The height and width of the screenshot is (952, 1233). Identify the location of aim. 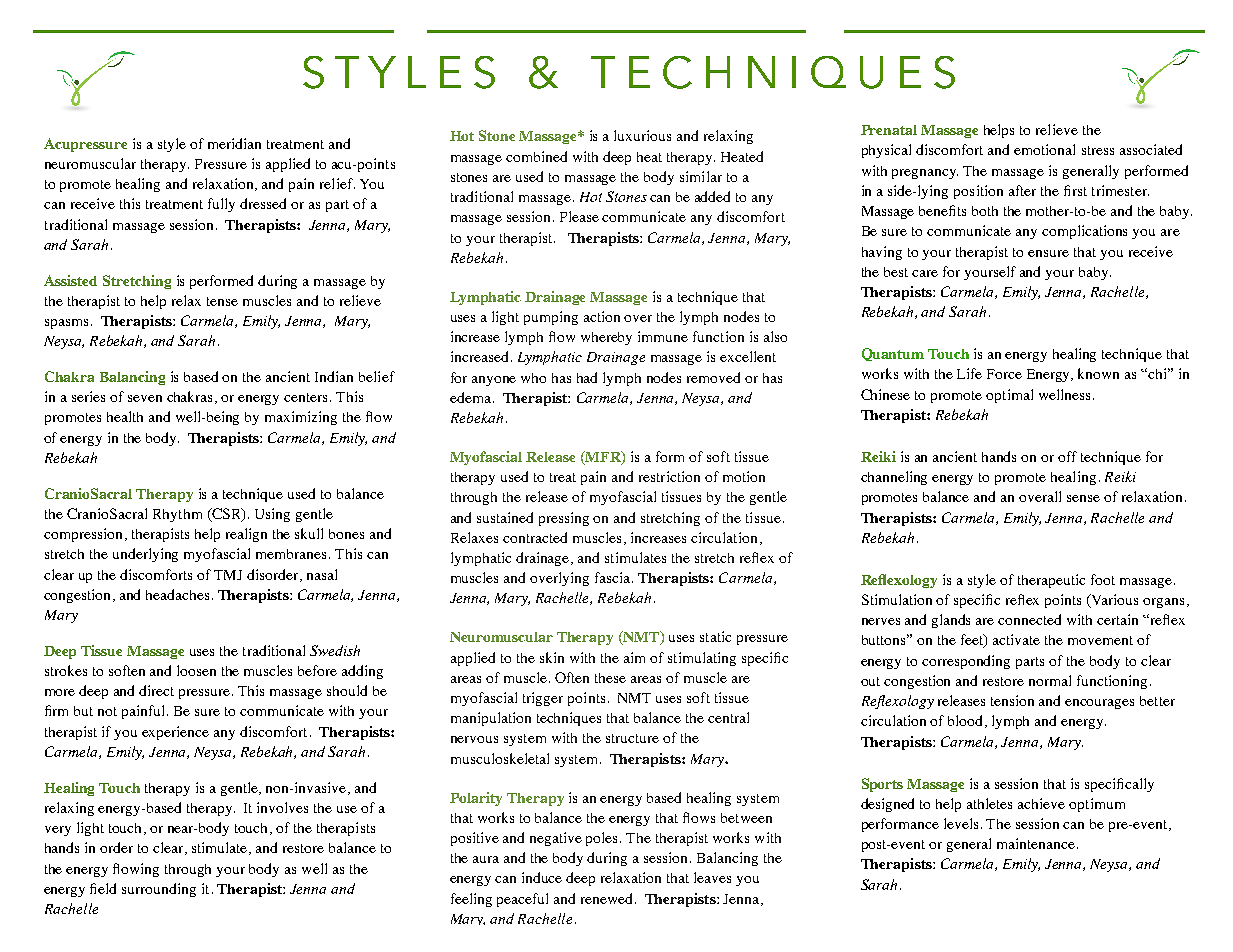
(634, 657).
